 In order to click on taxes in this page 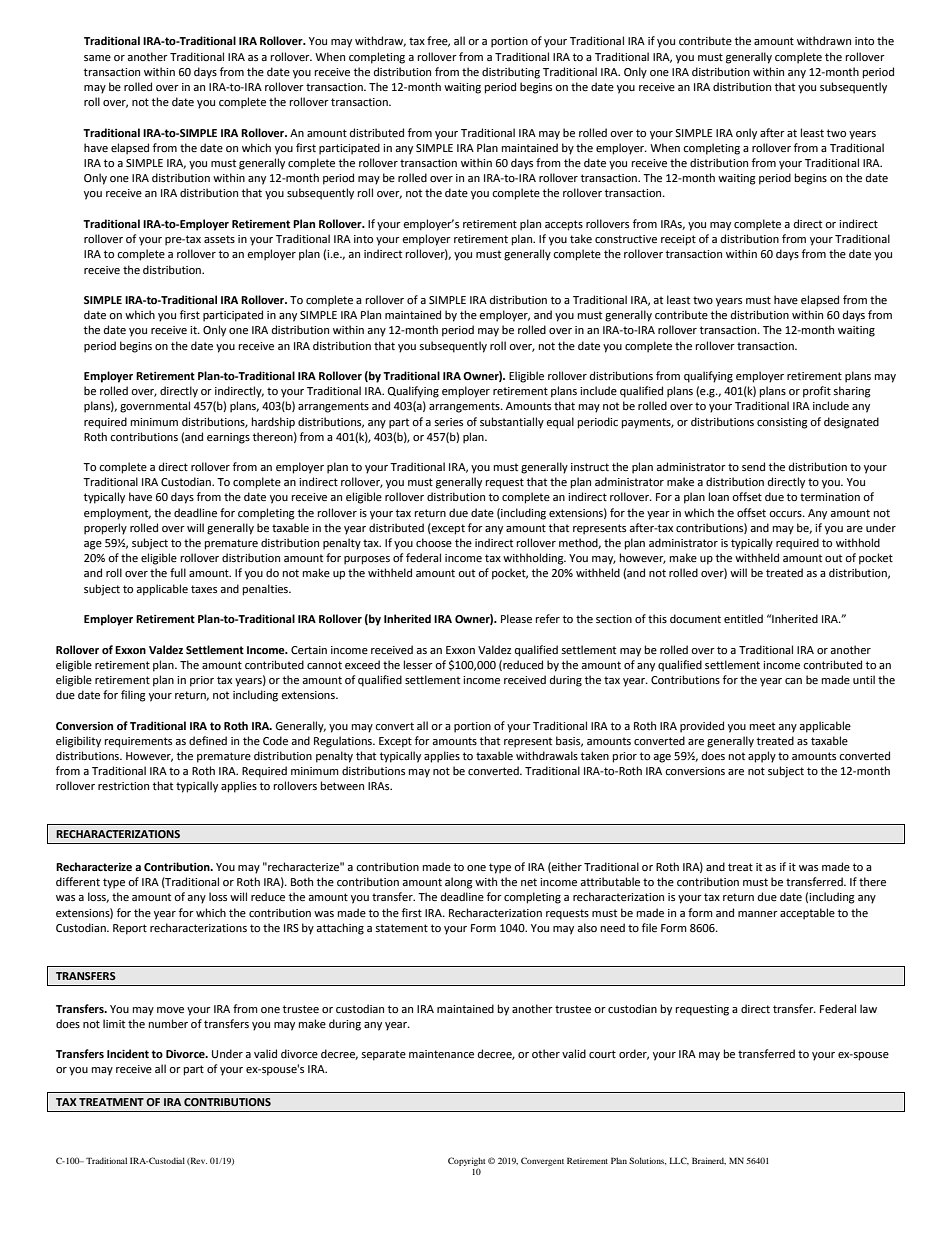, I will do `click(204, 589)`.
